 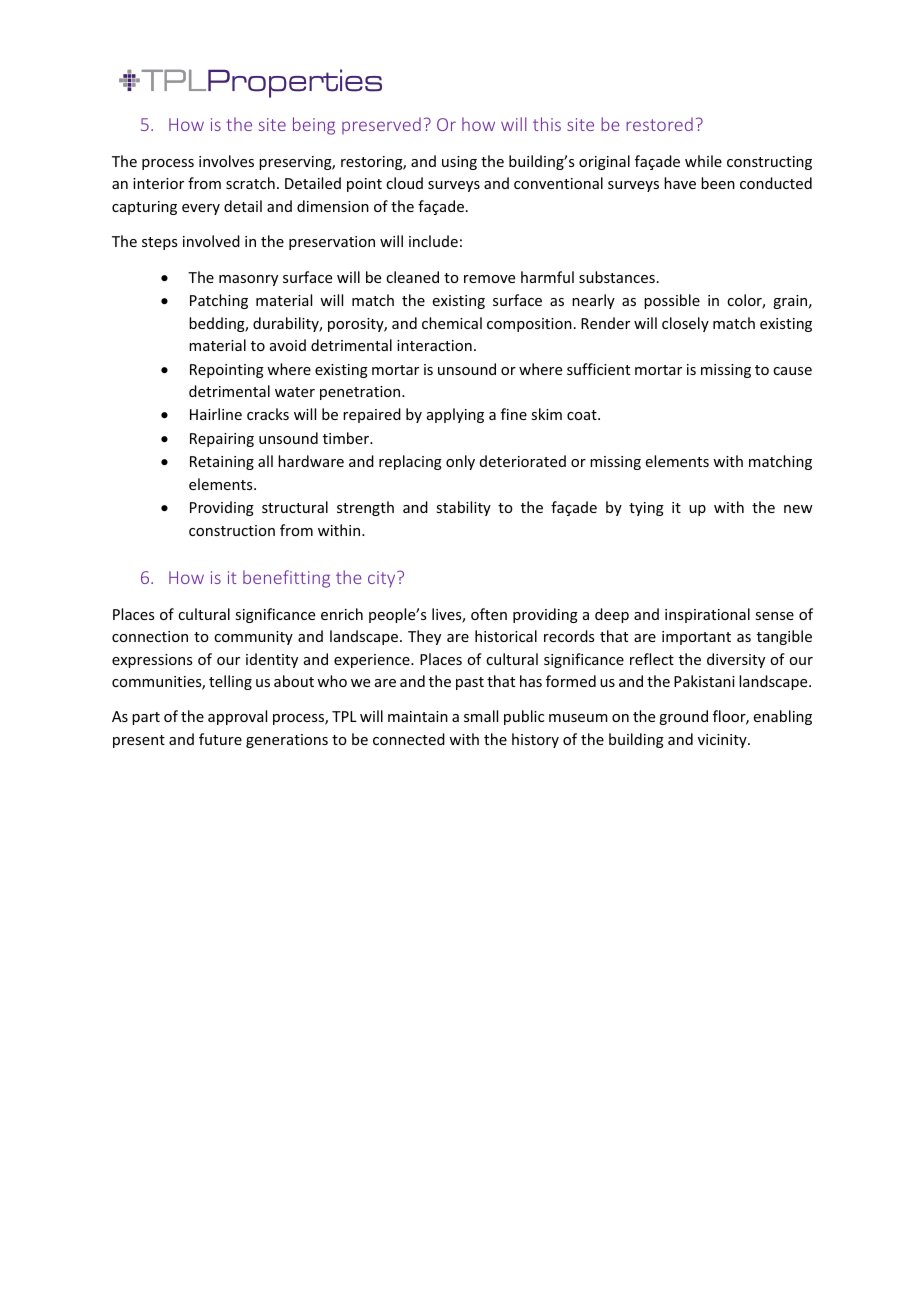 What do you see at coordinates (481, 716) in the screenshot?
I see `small` at bounding box center [481, 716].
